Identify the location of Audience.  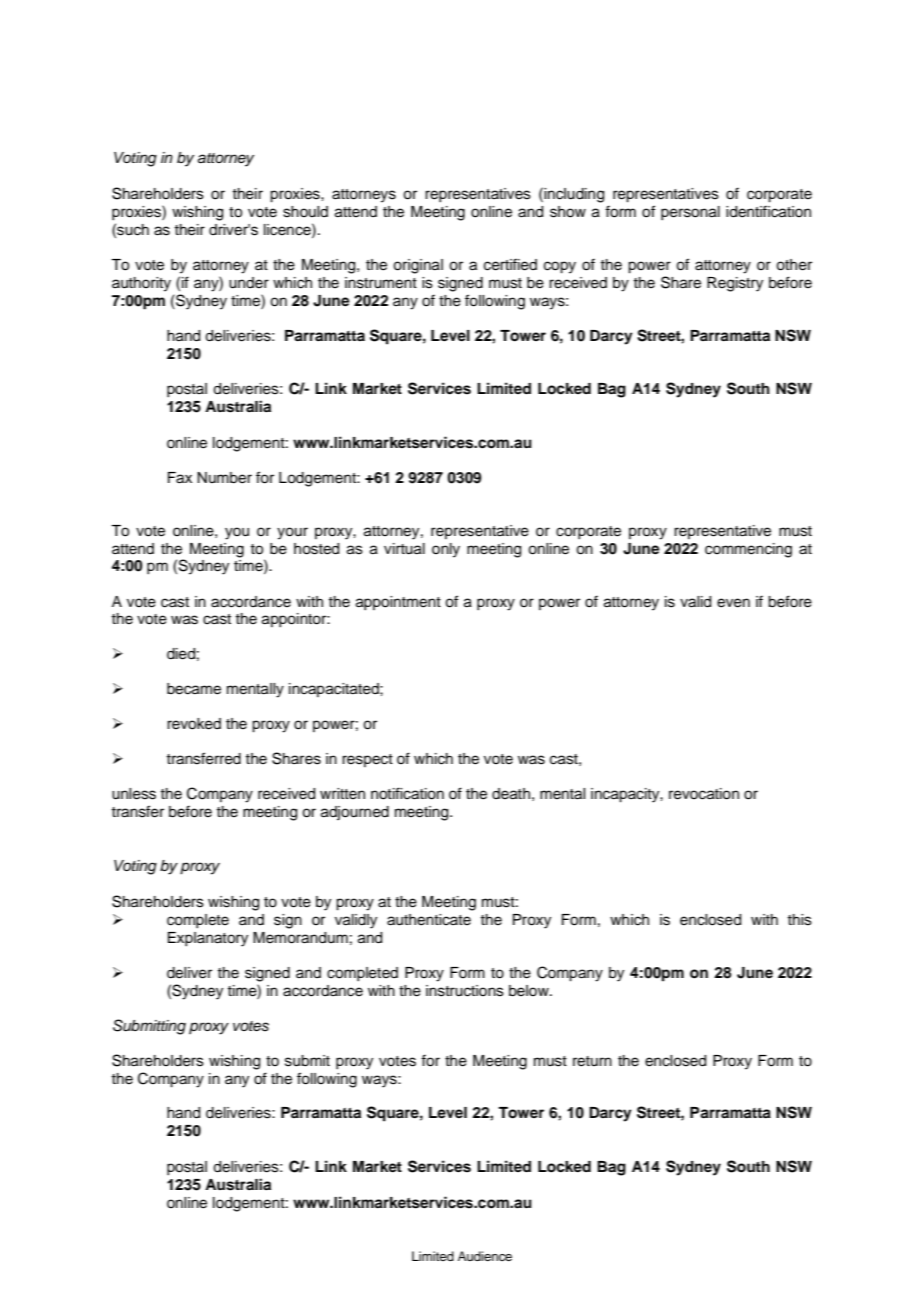
(485, 1256).
